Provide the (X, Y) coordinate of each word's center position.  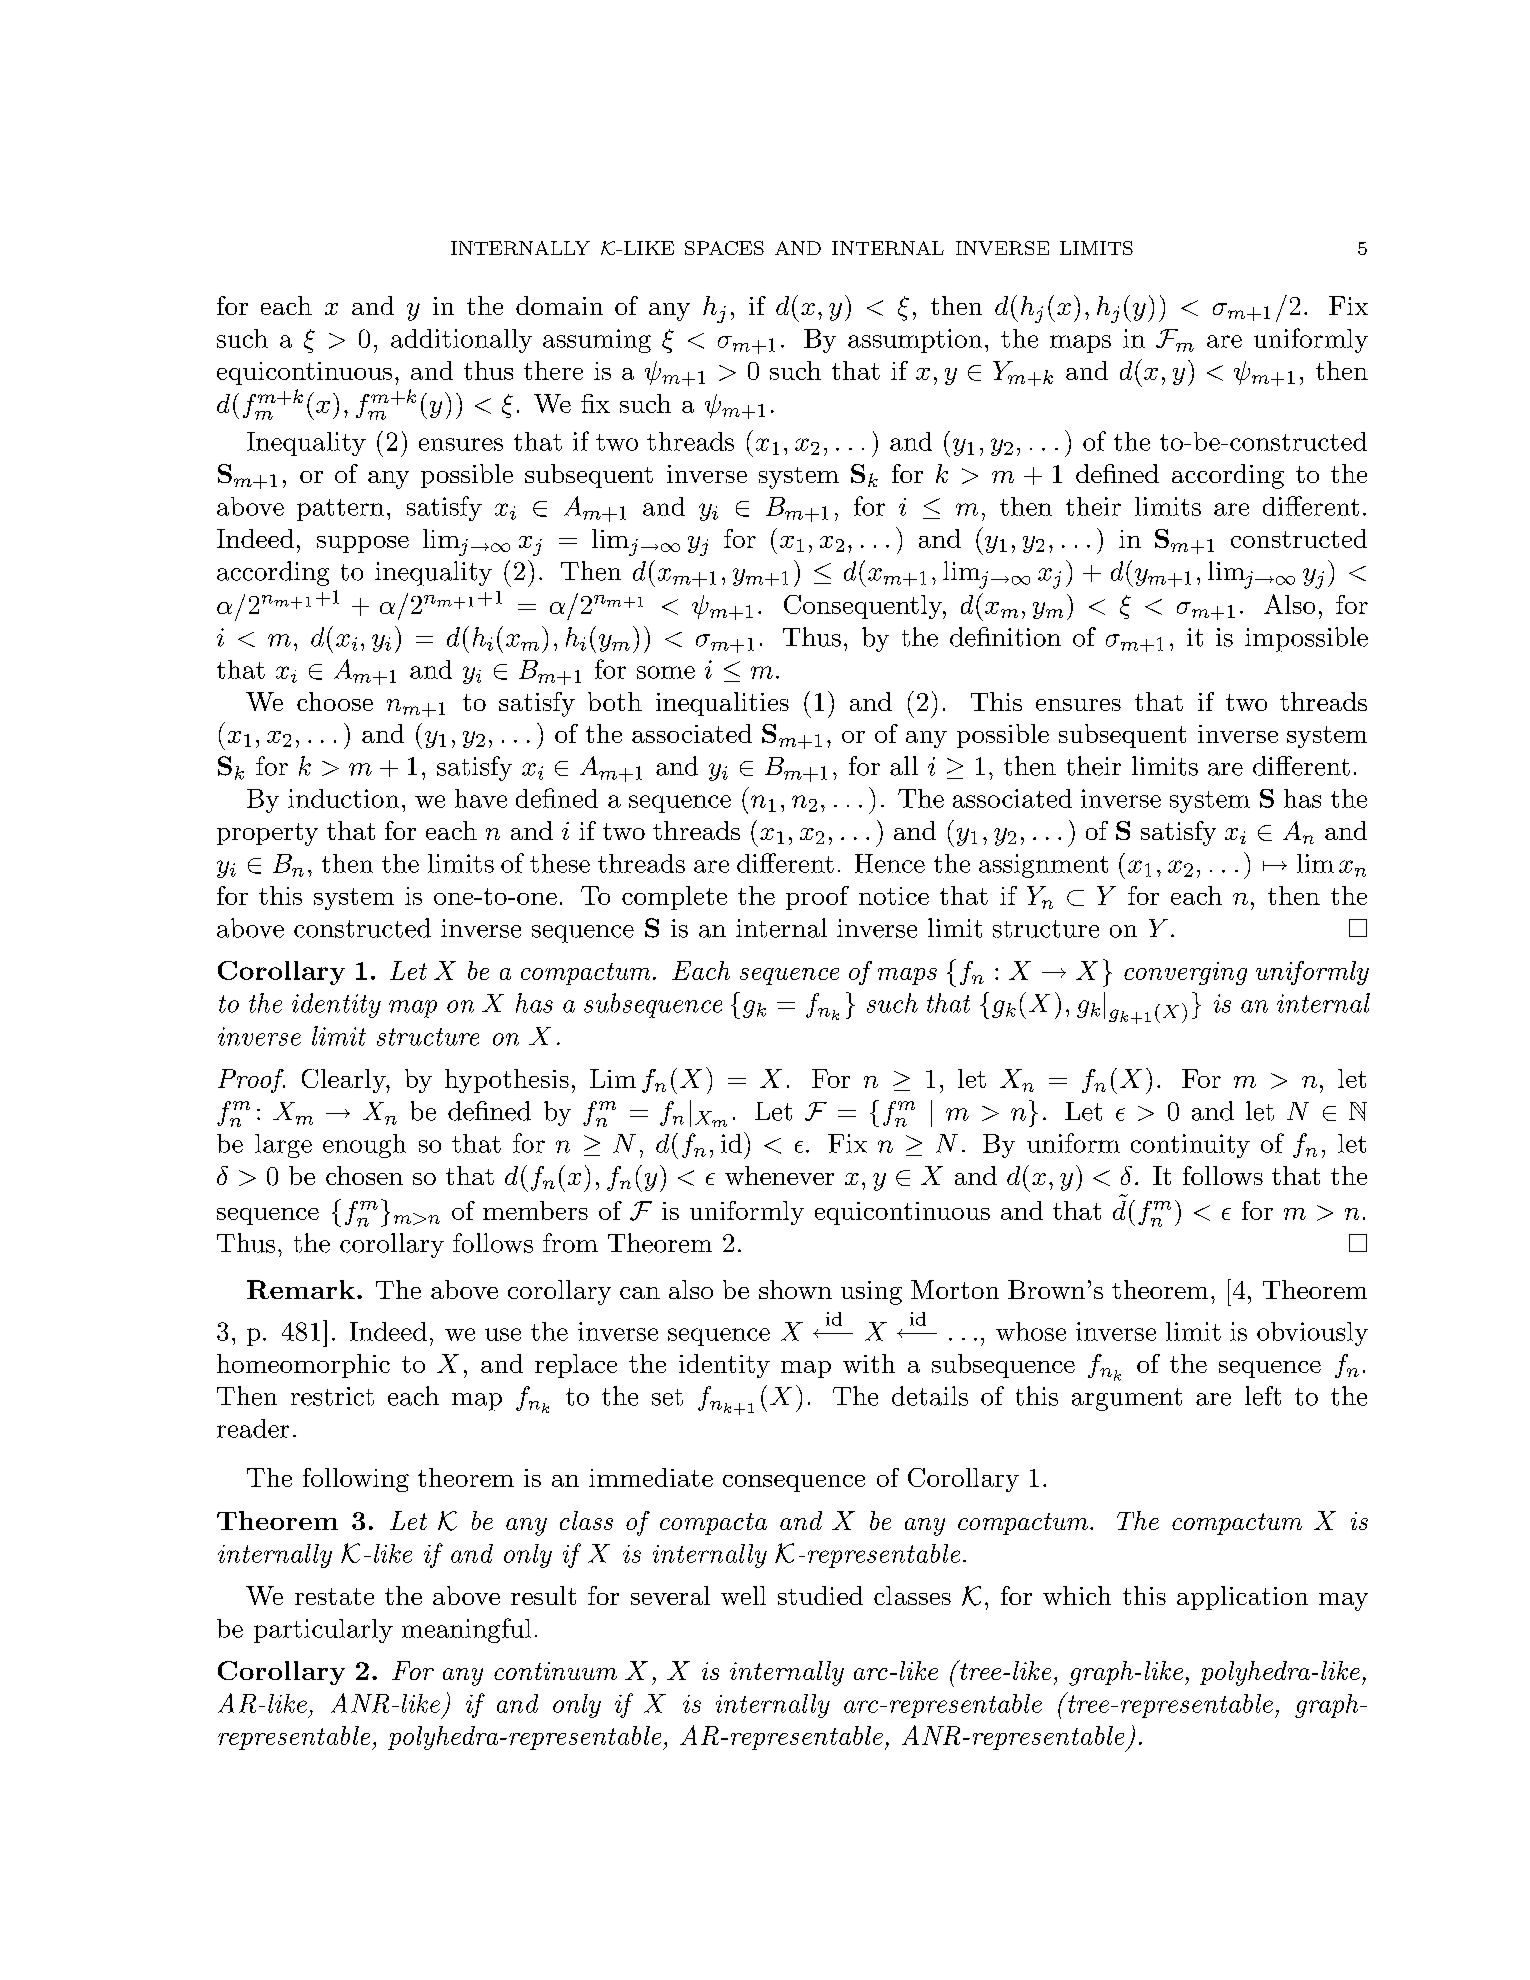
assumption (915, 341)
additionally (461, 341)
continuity (1190, 1146)
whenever (779, 1175)
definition (1005, 637)
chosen (364, 1175)
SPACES (724, 248)
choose (335, 701)
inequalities (722, 704)
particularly (323, 1631)
